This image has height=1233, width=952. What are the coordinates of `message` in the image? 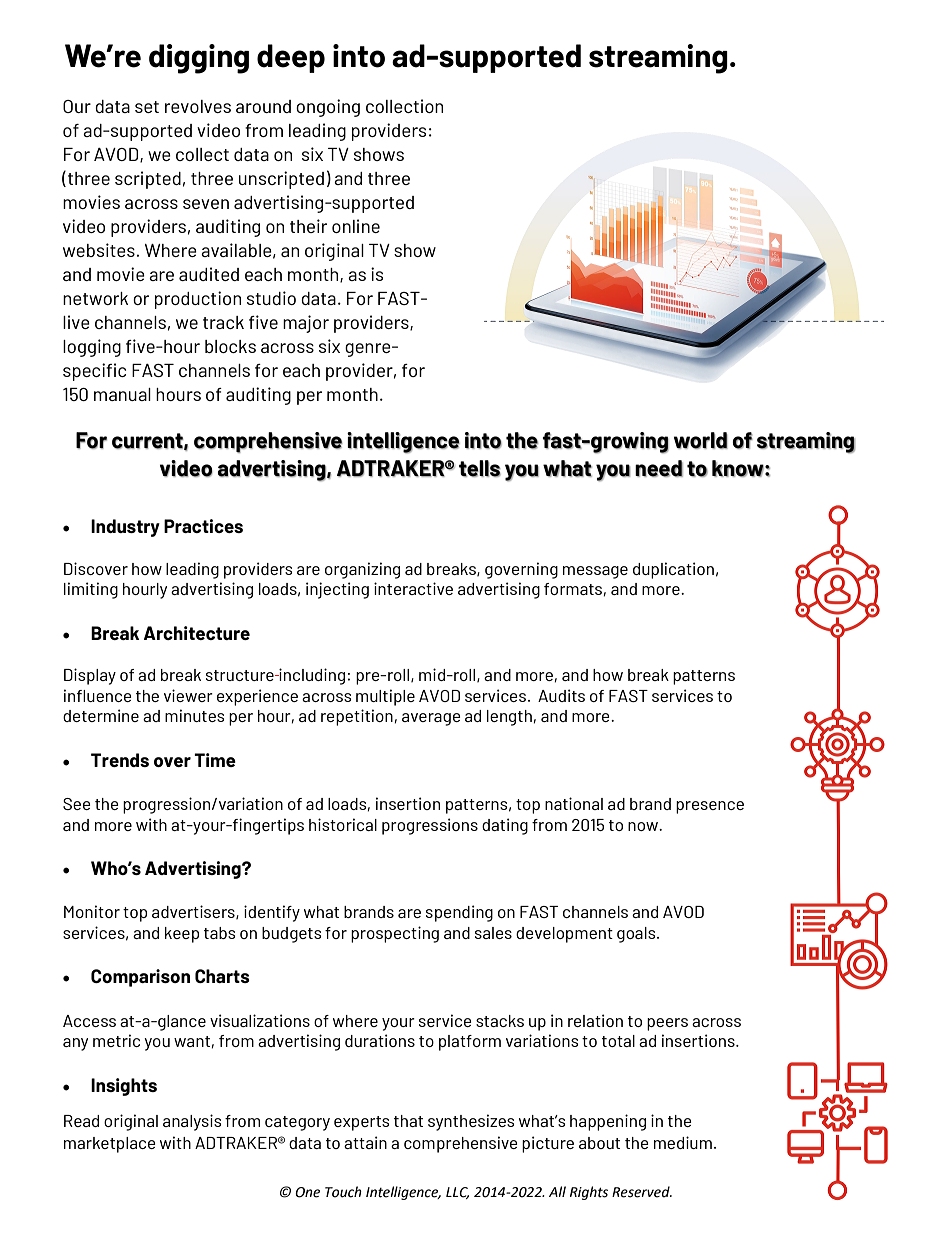 It's located at (595, 572).
